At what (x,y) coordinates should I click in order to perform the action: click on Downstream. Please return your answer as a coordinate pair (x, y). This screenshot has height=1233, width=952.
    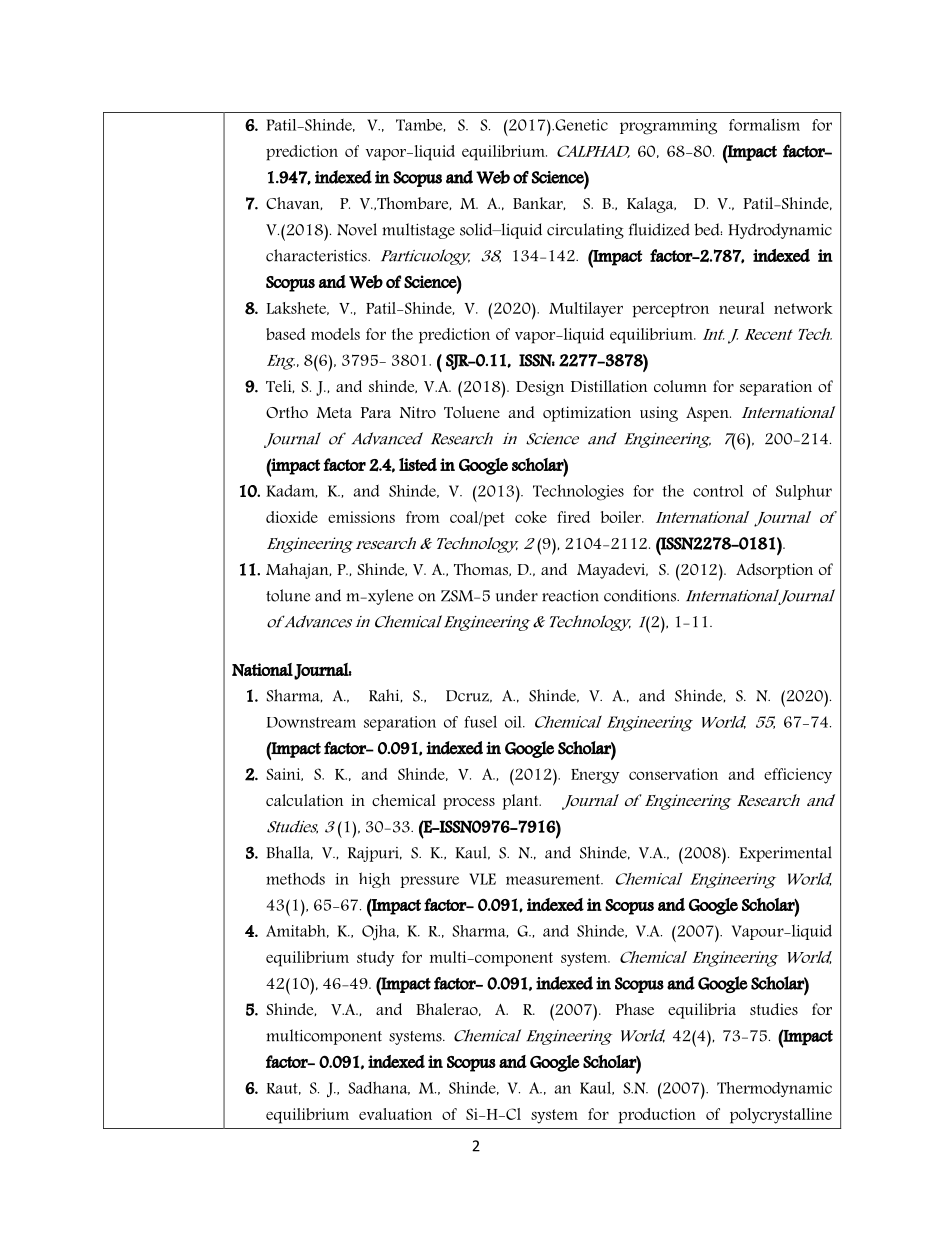
    Looking at the image, I should click on (311, 722).
